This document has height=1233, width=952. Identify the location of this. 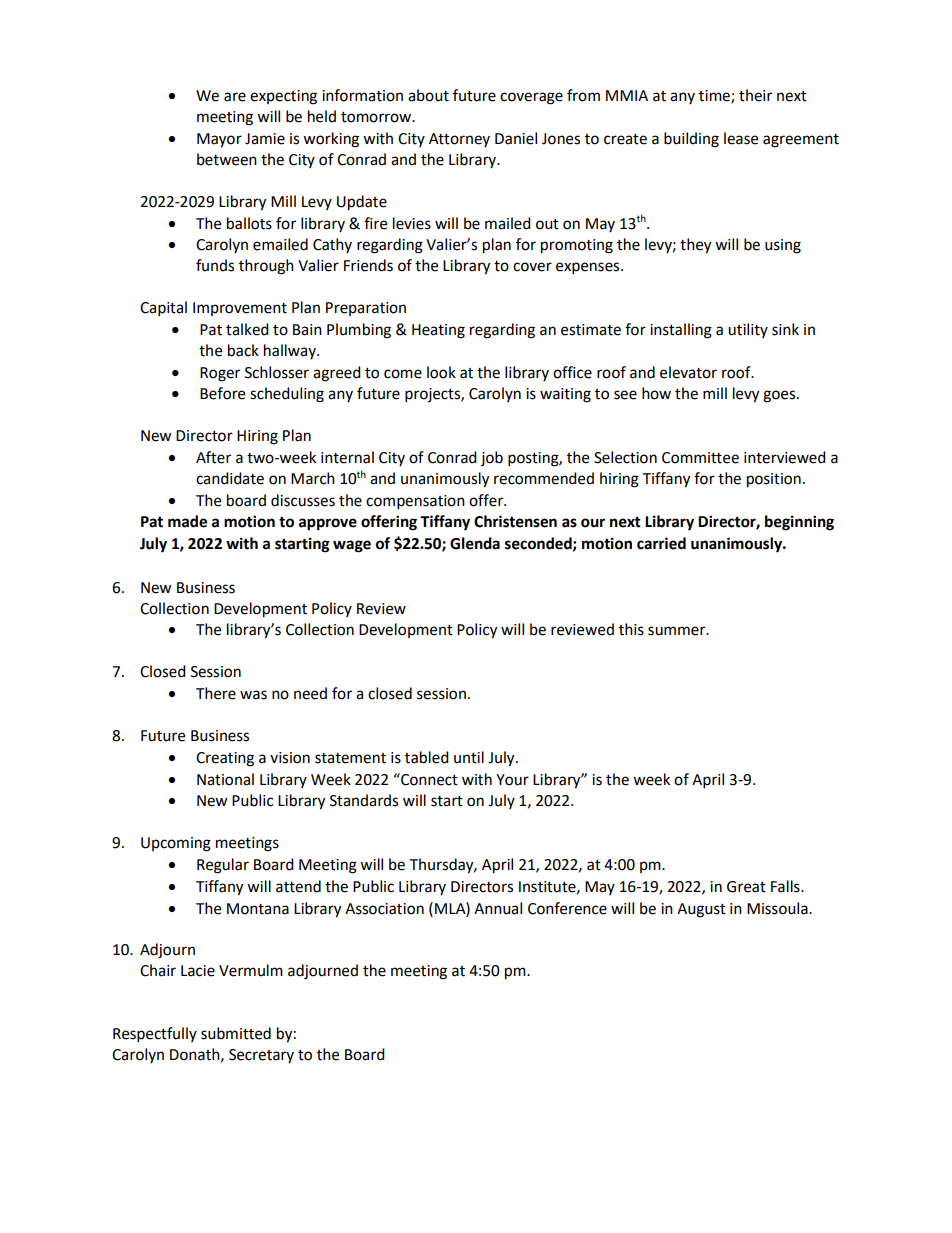
(631, 629).
